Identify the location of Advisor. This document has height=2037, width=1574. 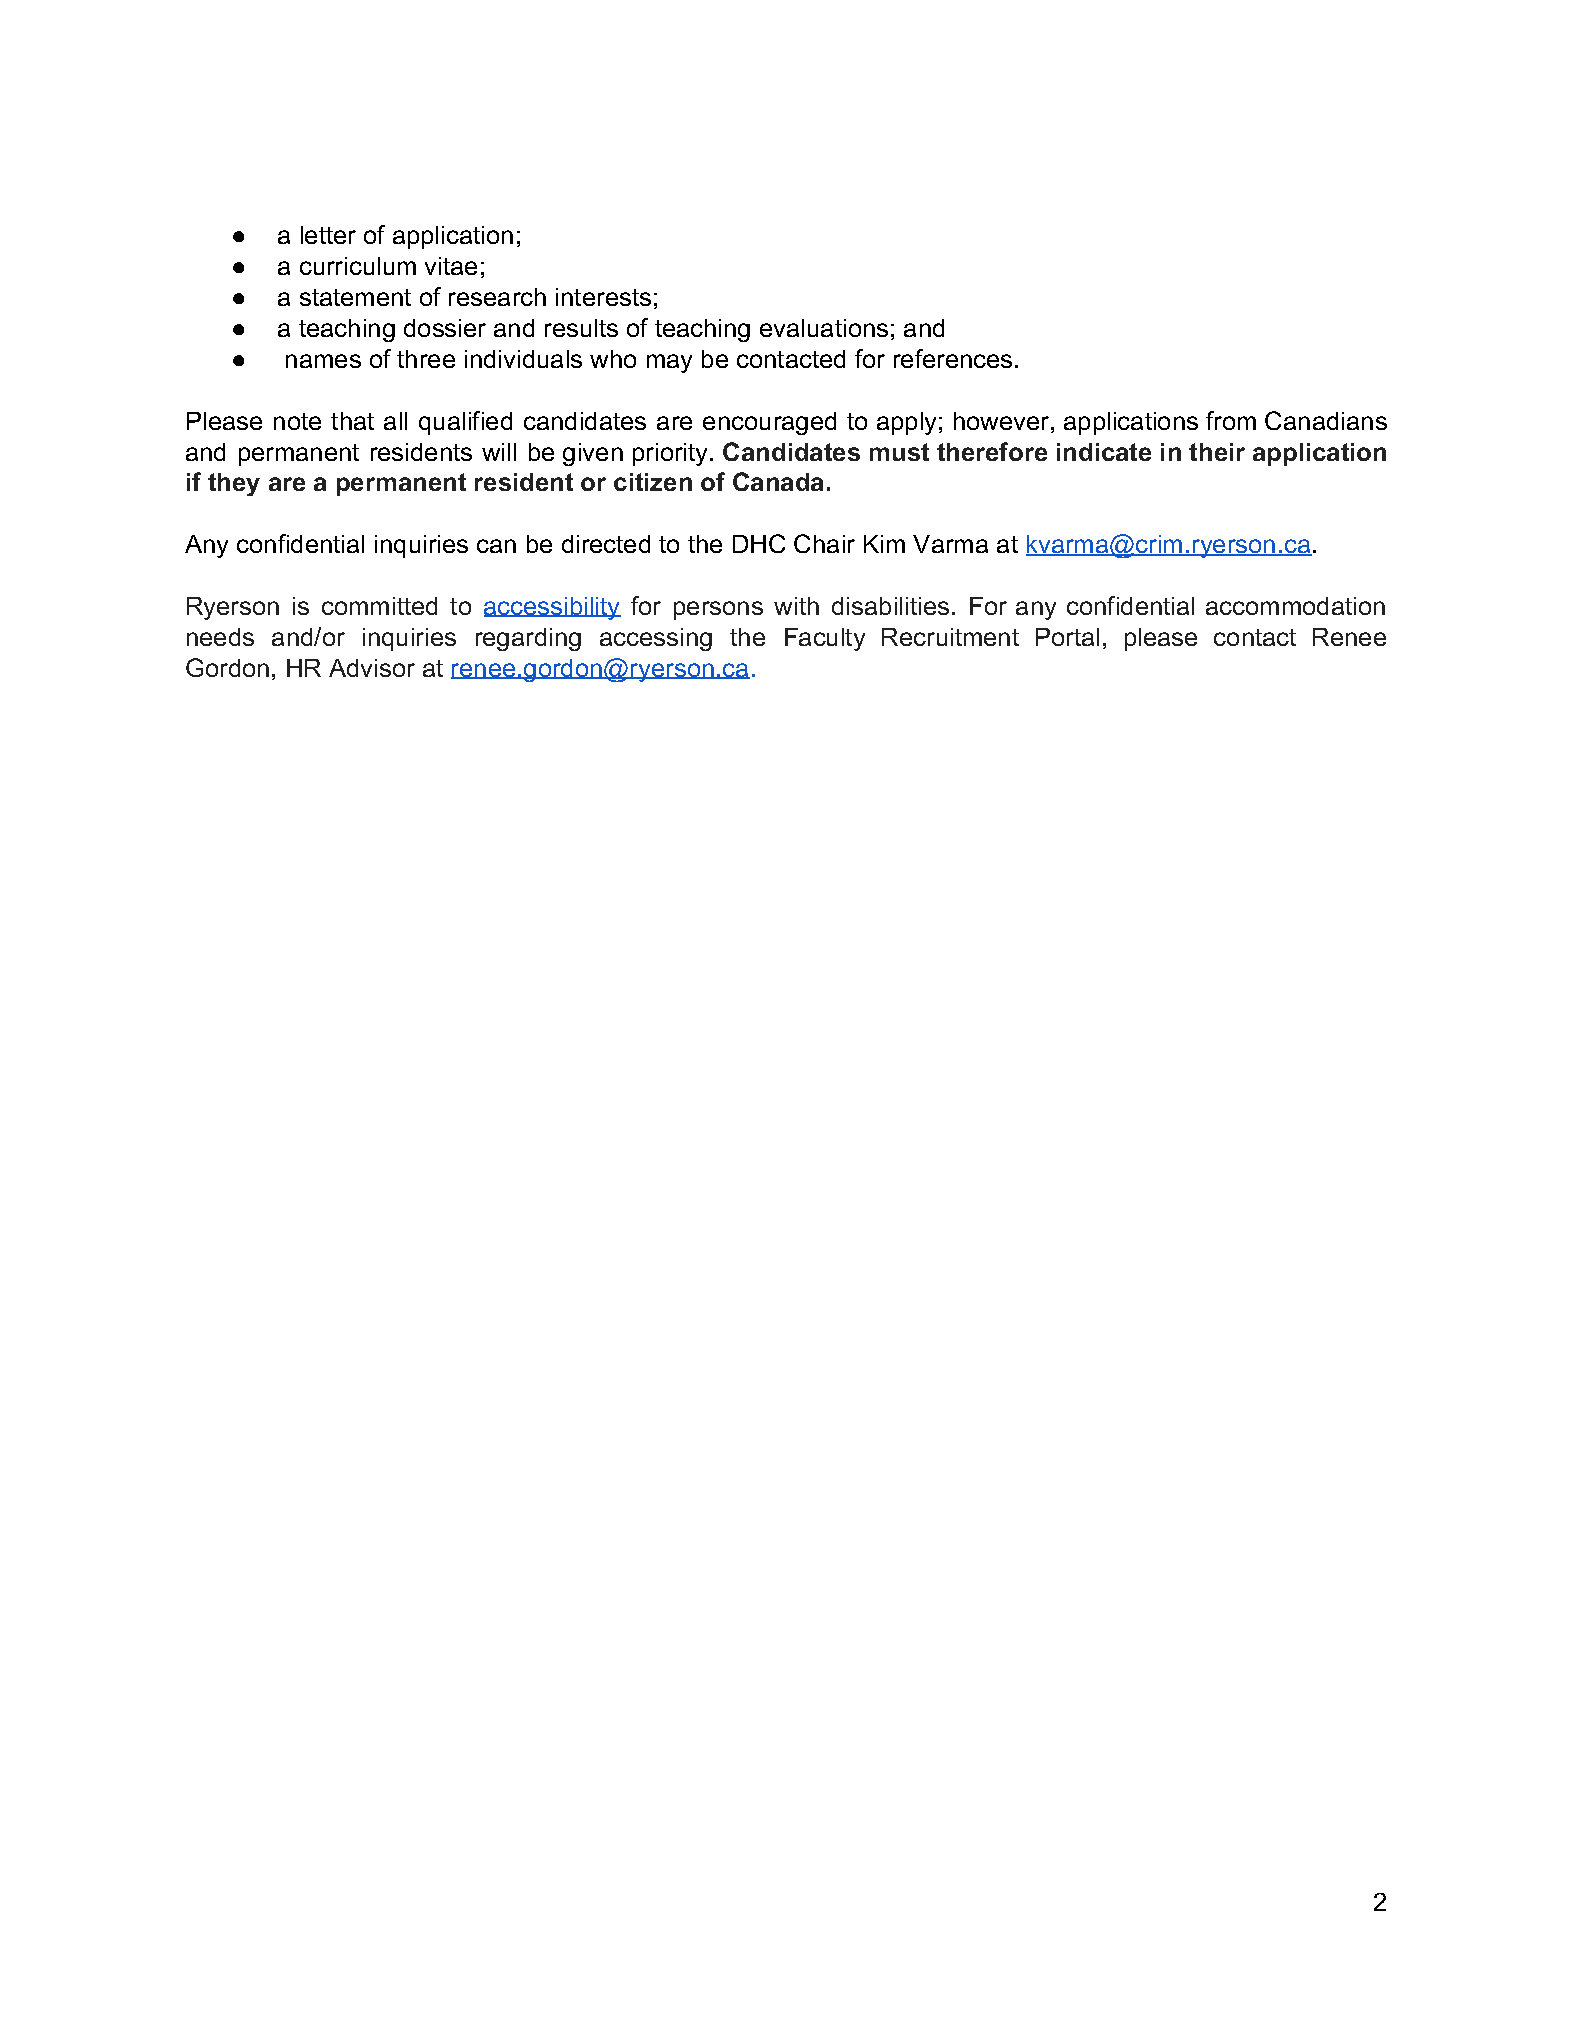
(372, 668).
